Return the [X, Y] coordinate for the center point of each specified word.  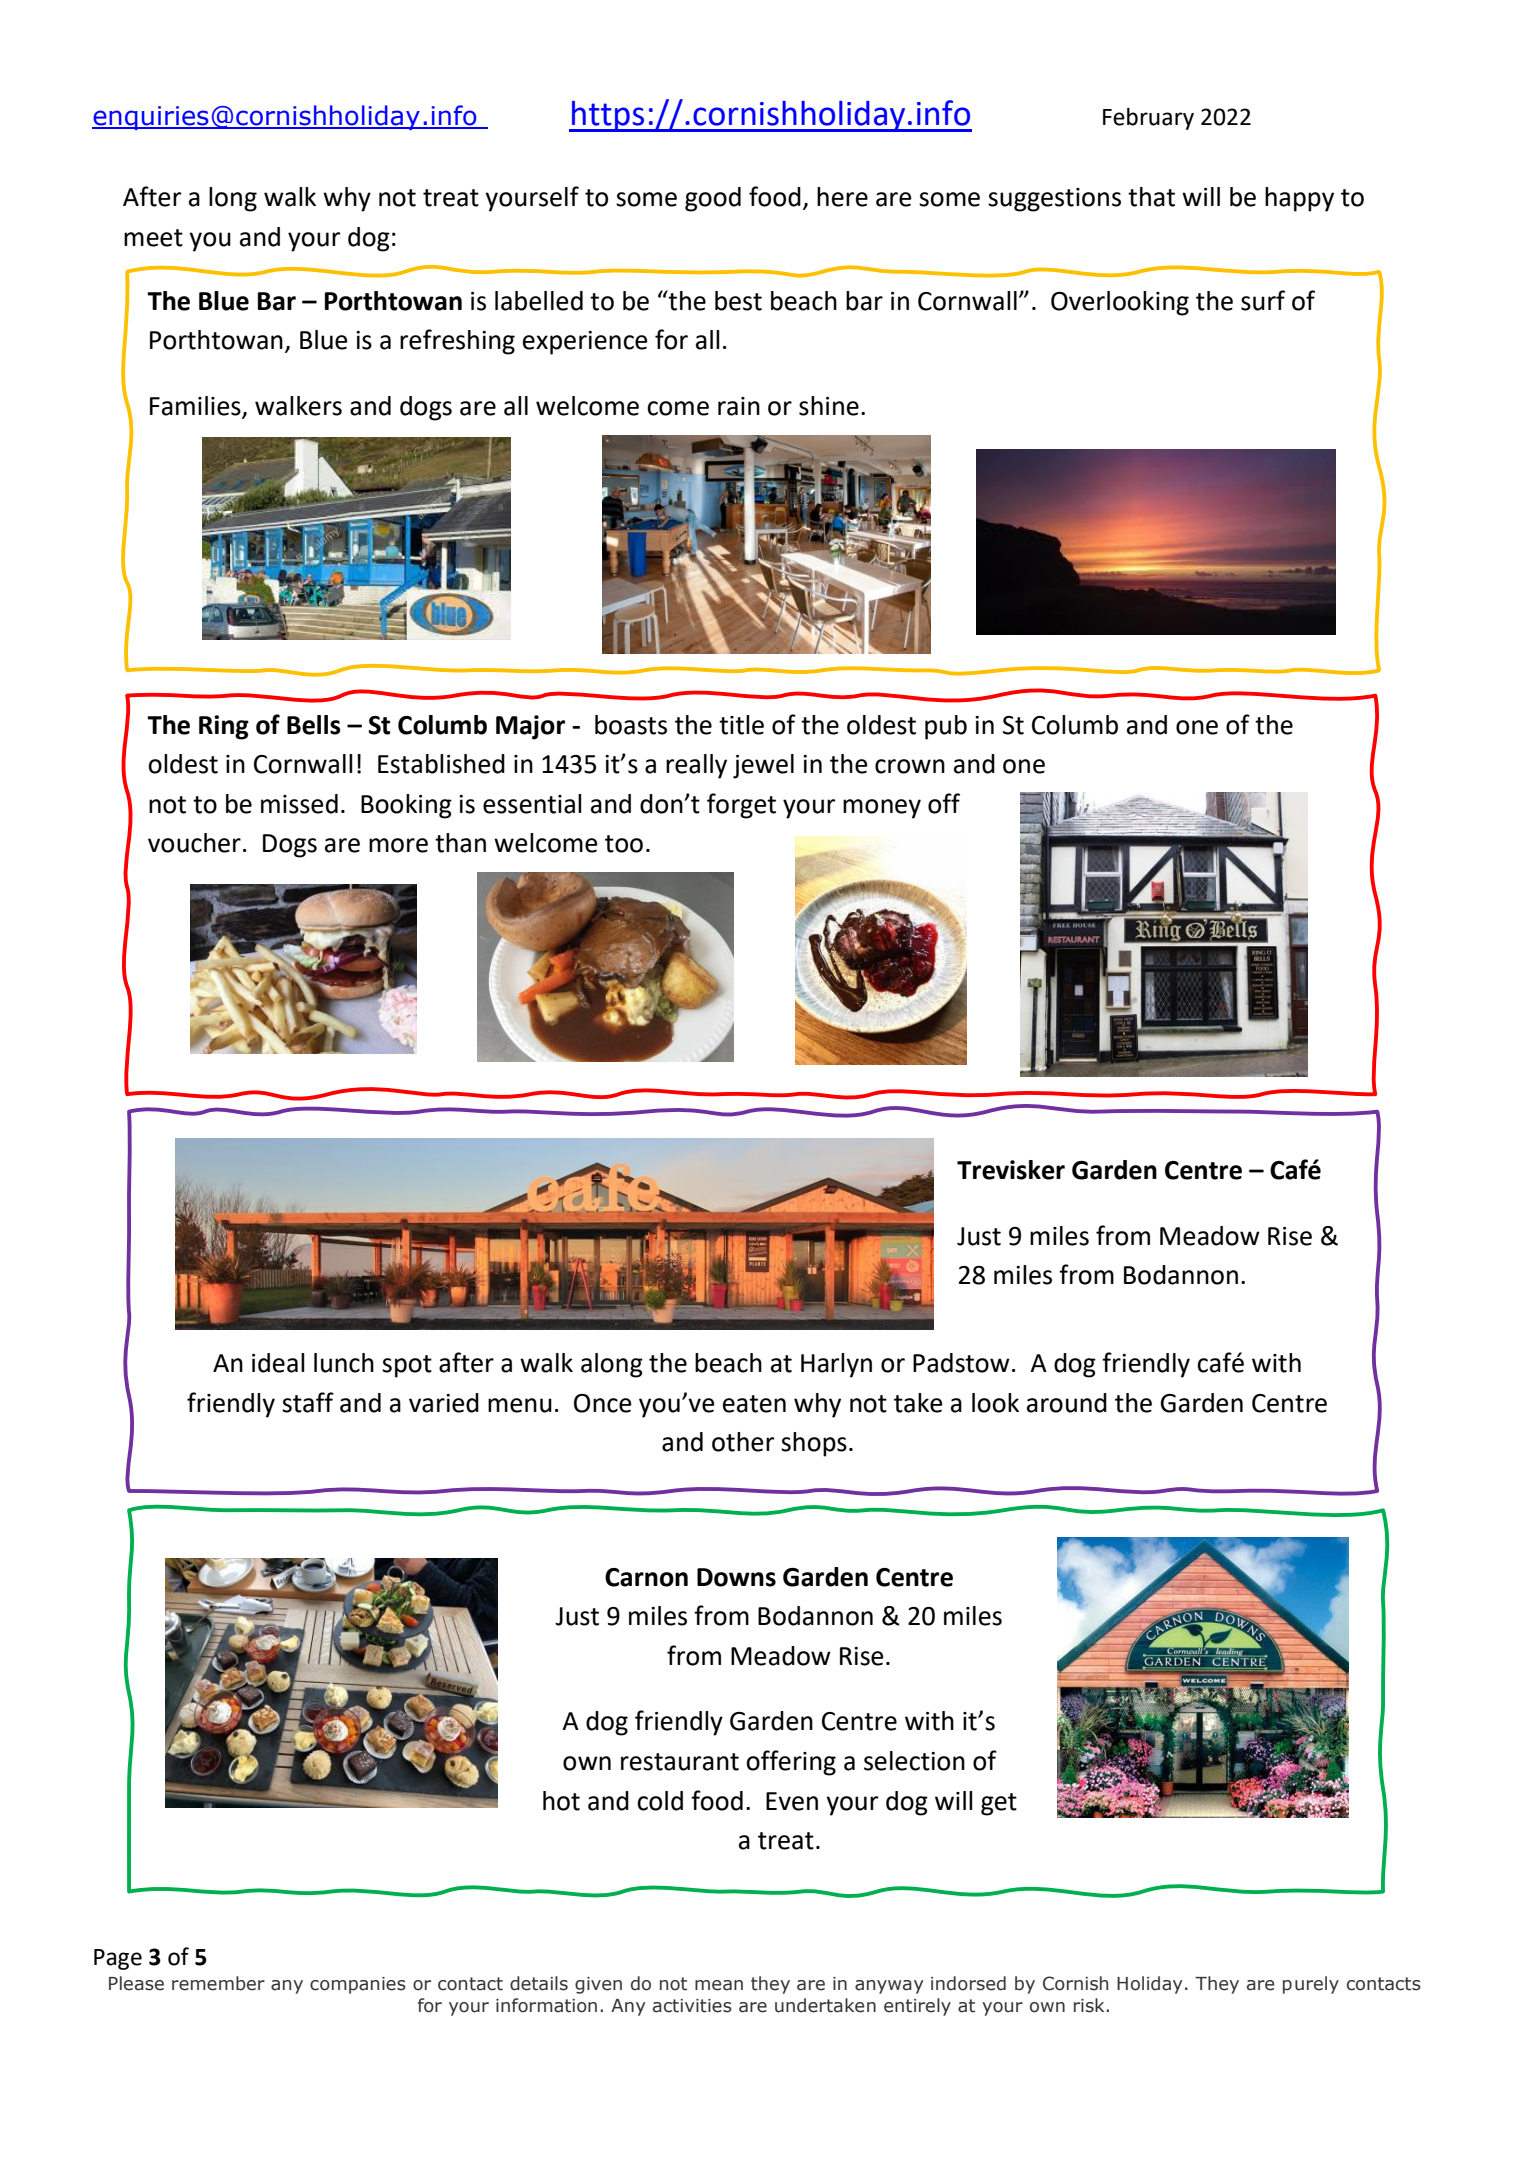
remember [218, 1983]
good [713, 199]
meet [153, 238]
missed [299, 804]
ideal [278, 1363]
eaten [754, 1404]
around [1067, 1403]
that [1151, 197]
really [696, 766]
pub [946, 727]
